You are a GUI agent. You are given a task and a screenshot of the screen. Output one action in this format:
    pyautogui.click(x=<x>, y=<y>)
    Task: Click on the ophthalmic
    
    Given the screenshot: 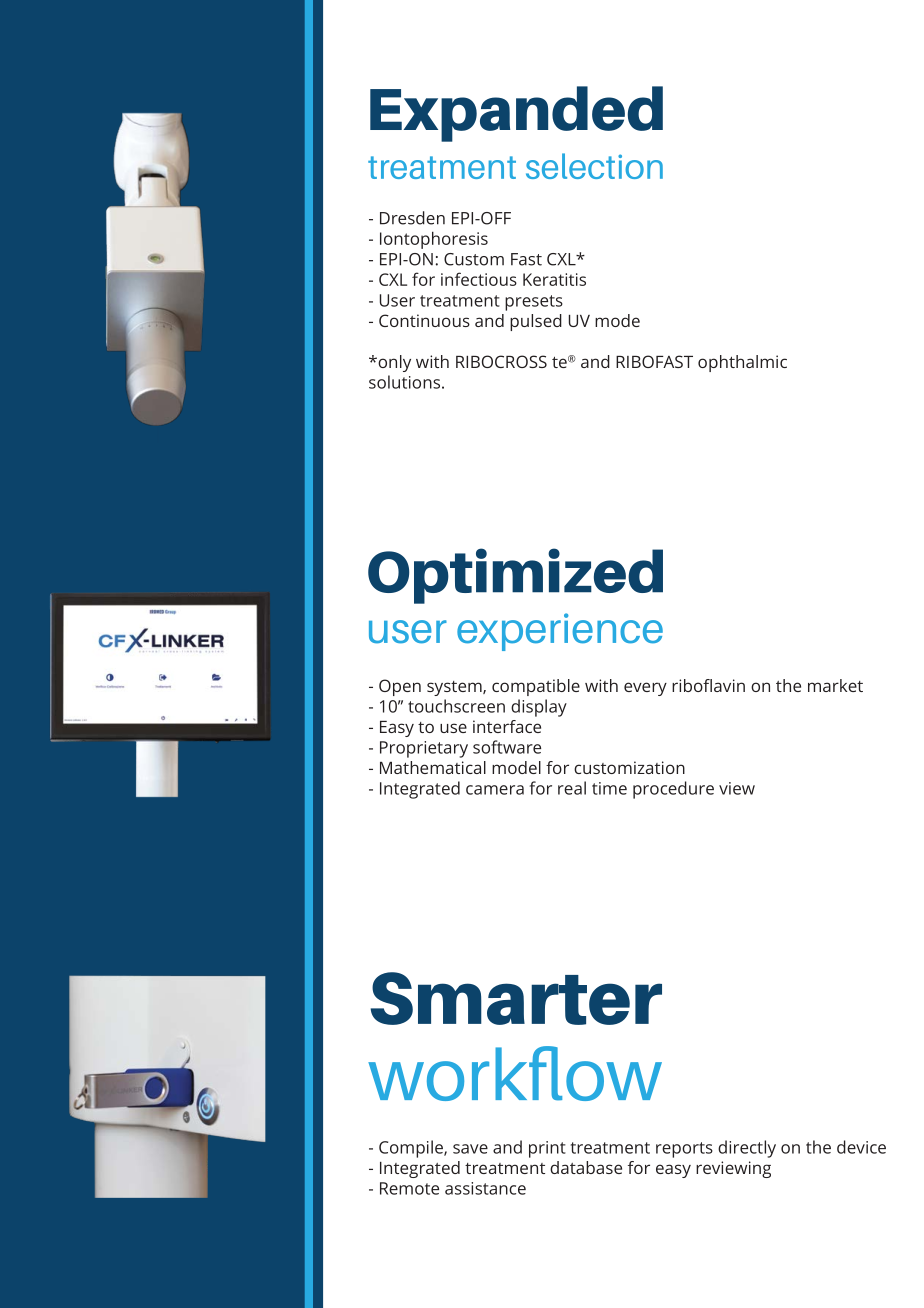 What is the action you would take?
    pyautogui.click(x=742, y=363)
